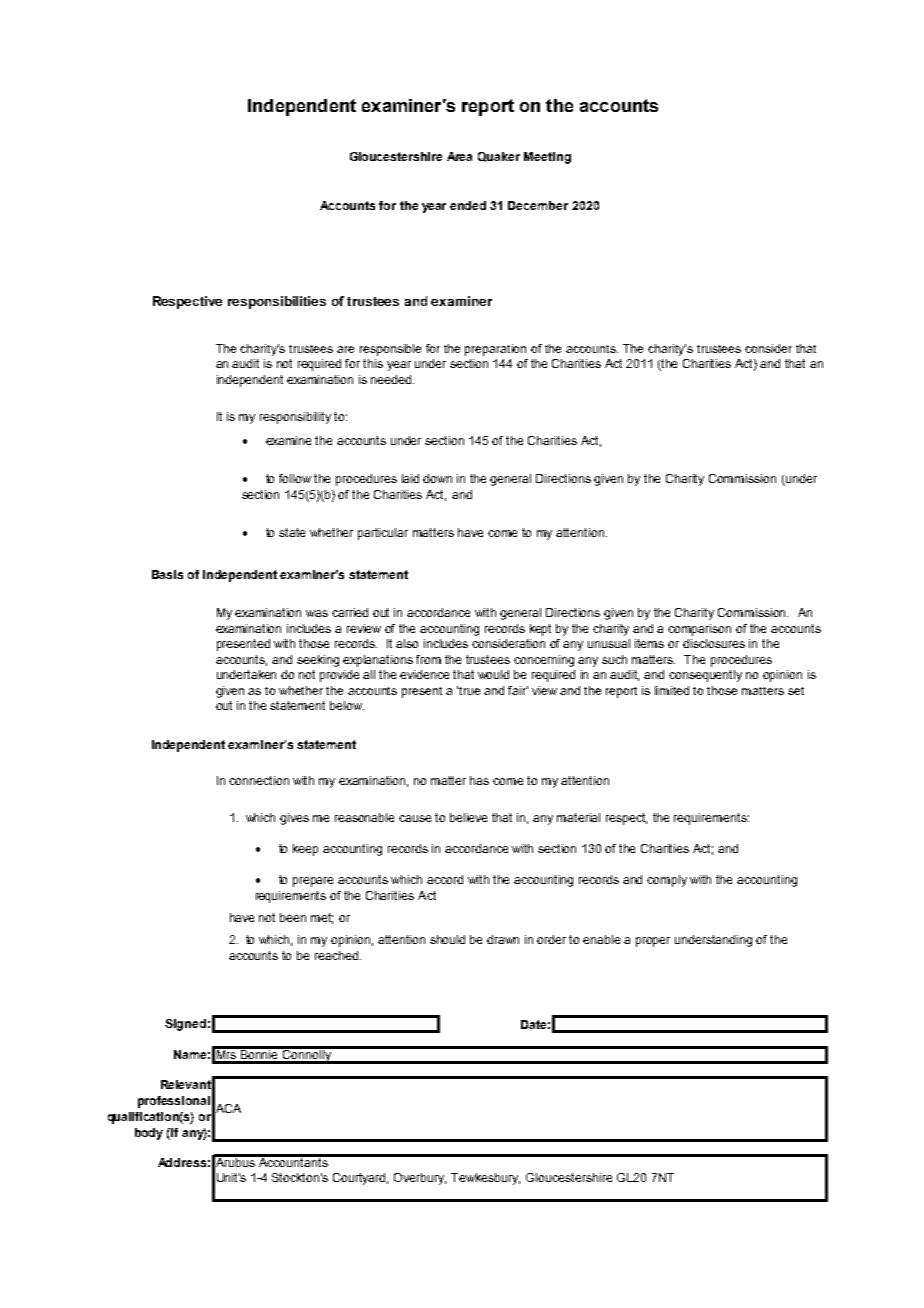  Describe the element at coordinates (360, 1179) in the screenshot. I see `Courtyard` at that location.
